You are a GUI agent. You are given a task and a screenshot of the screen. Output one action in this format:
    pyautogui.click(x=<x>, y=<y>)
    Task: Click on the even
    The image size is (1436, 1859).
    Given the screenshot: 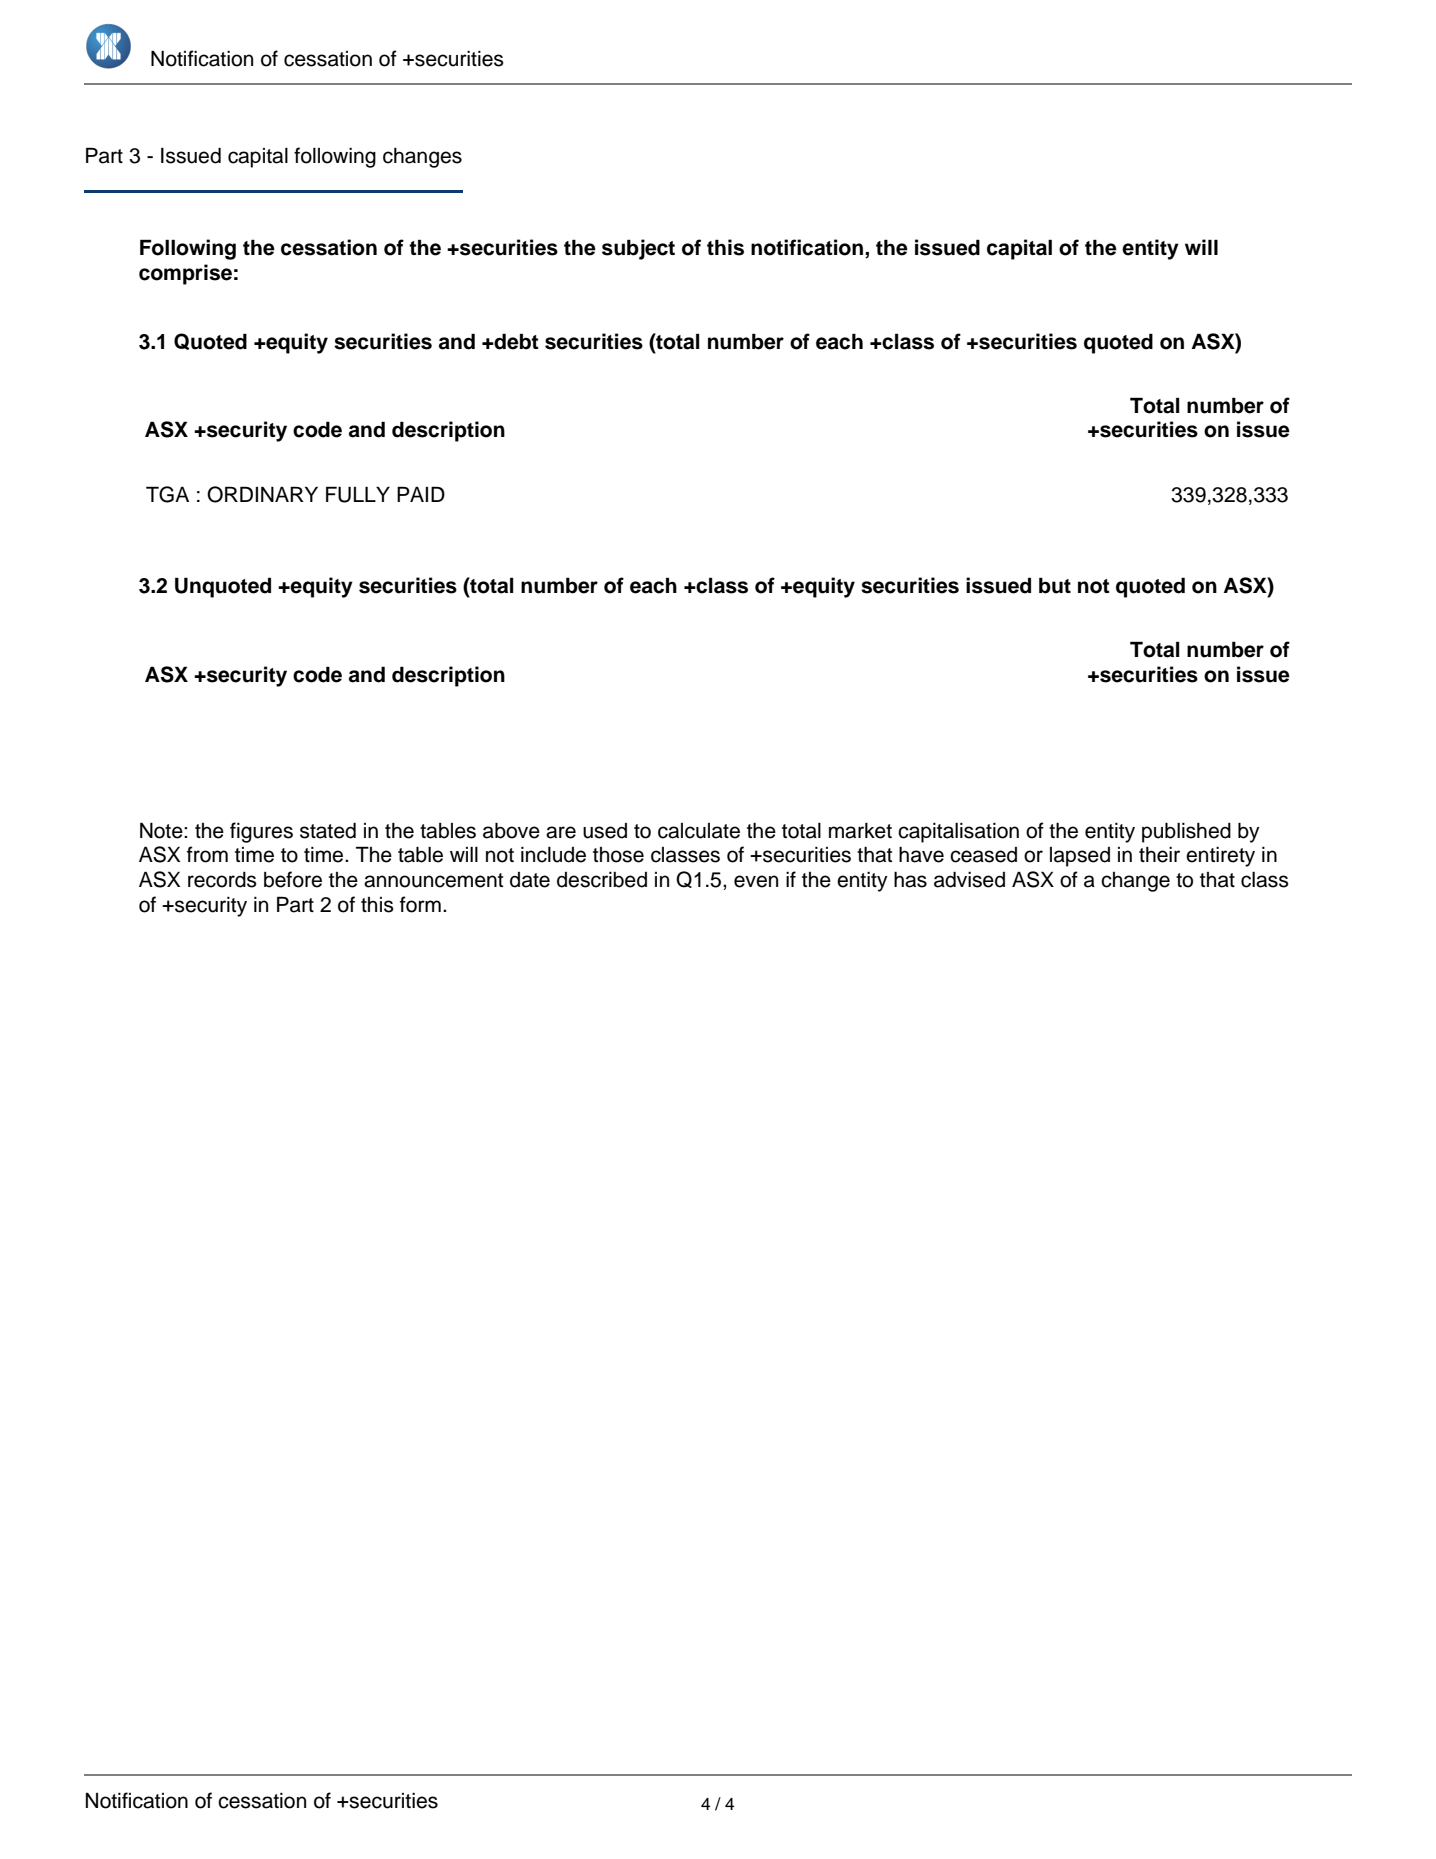 What is the action you would take?
    pyautogui.click(x=756, y=881)
